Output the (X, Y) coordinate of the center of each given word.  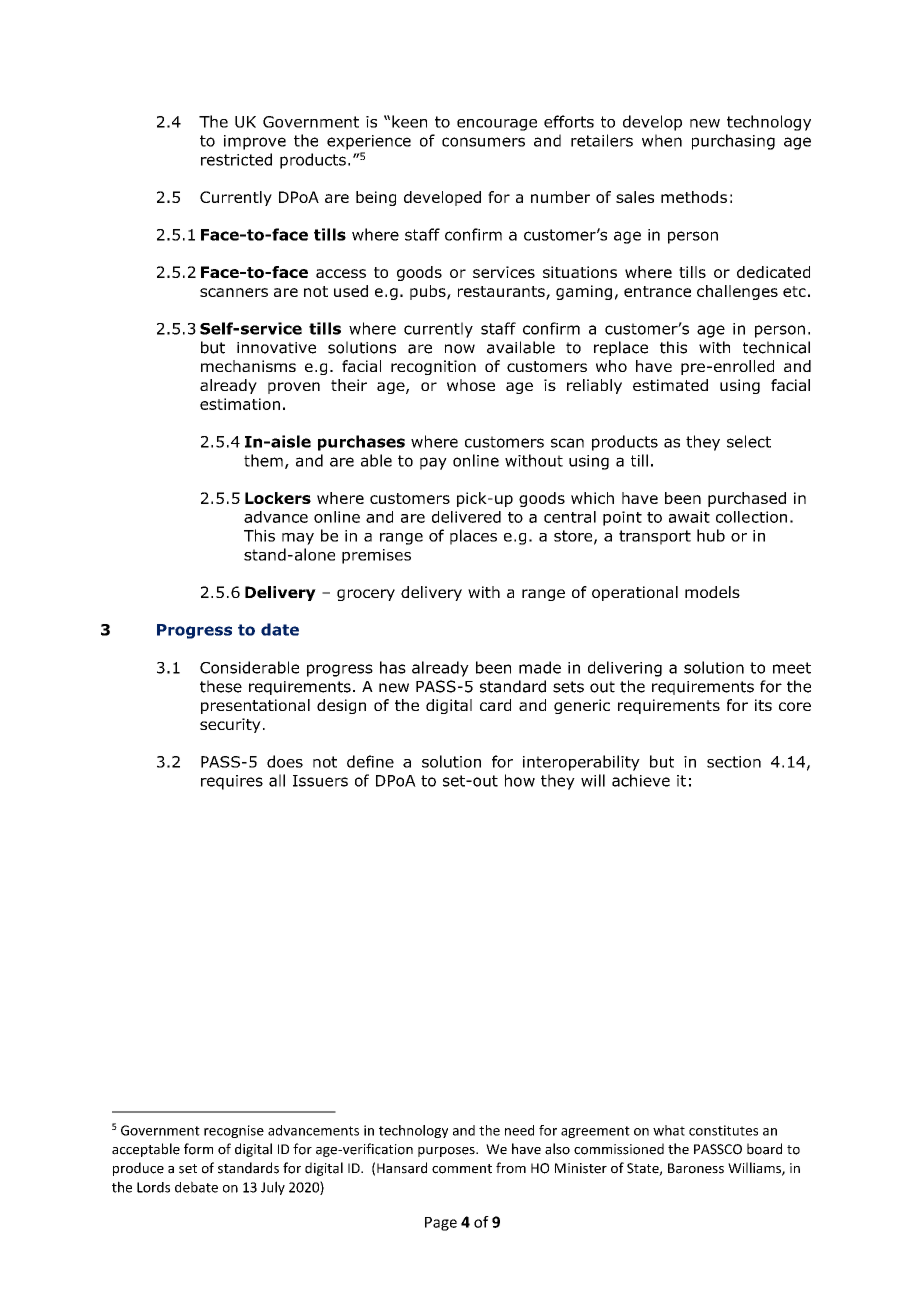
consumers (483, 142)
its (763, 705)
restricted (236, 159)
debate (196, 1187)
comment (462, 1169)
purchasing (733, 142)
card (495, 705)
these (221, 686)
